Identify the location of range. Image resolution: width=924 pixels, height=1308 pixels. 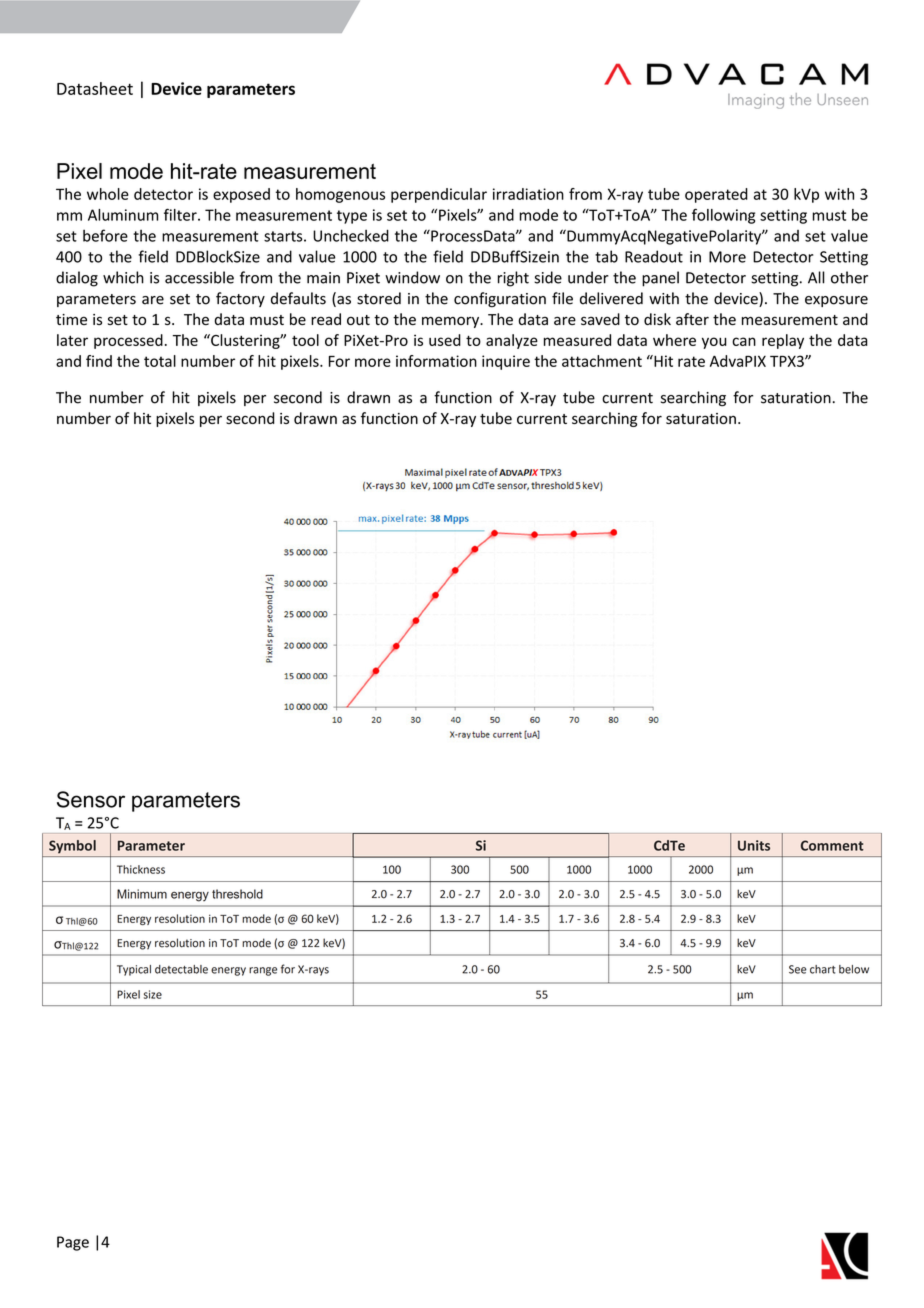
(263, 971).
